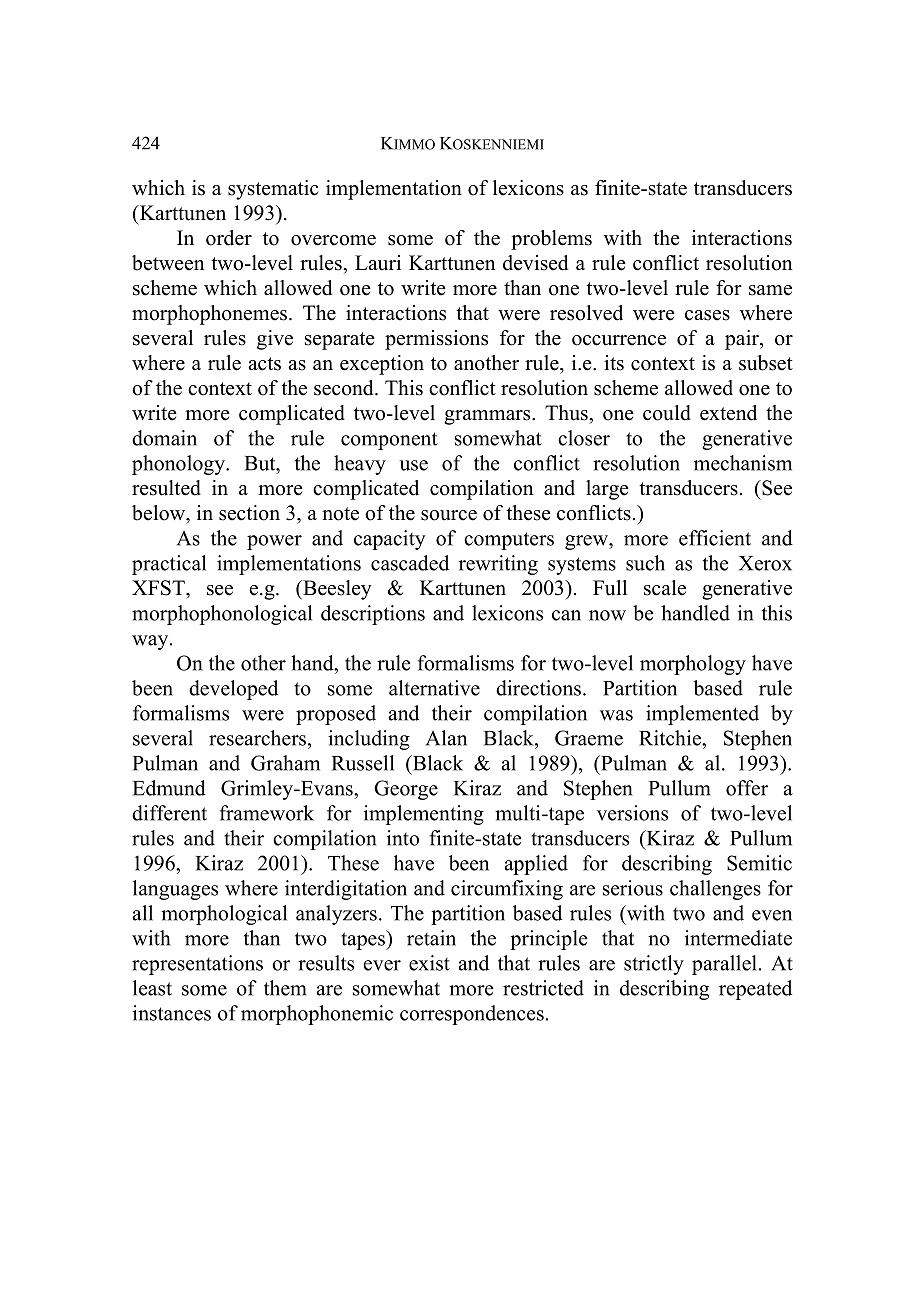 Image resolution: width=924 pixels, height=1308 pixels. I want to click on correspondences, so click(472, 1015).
